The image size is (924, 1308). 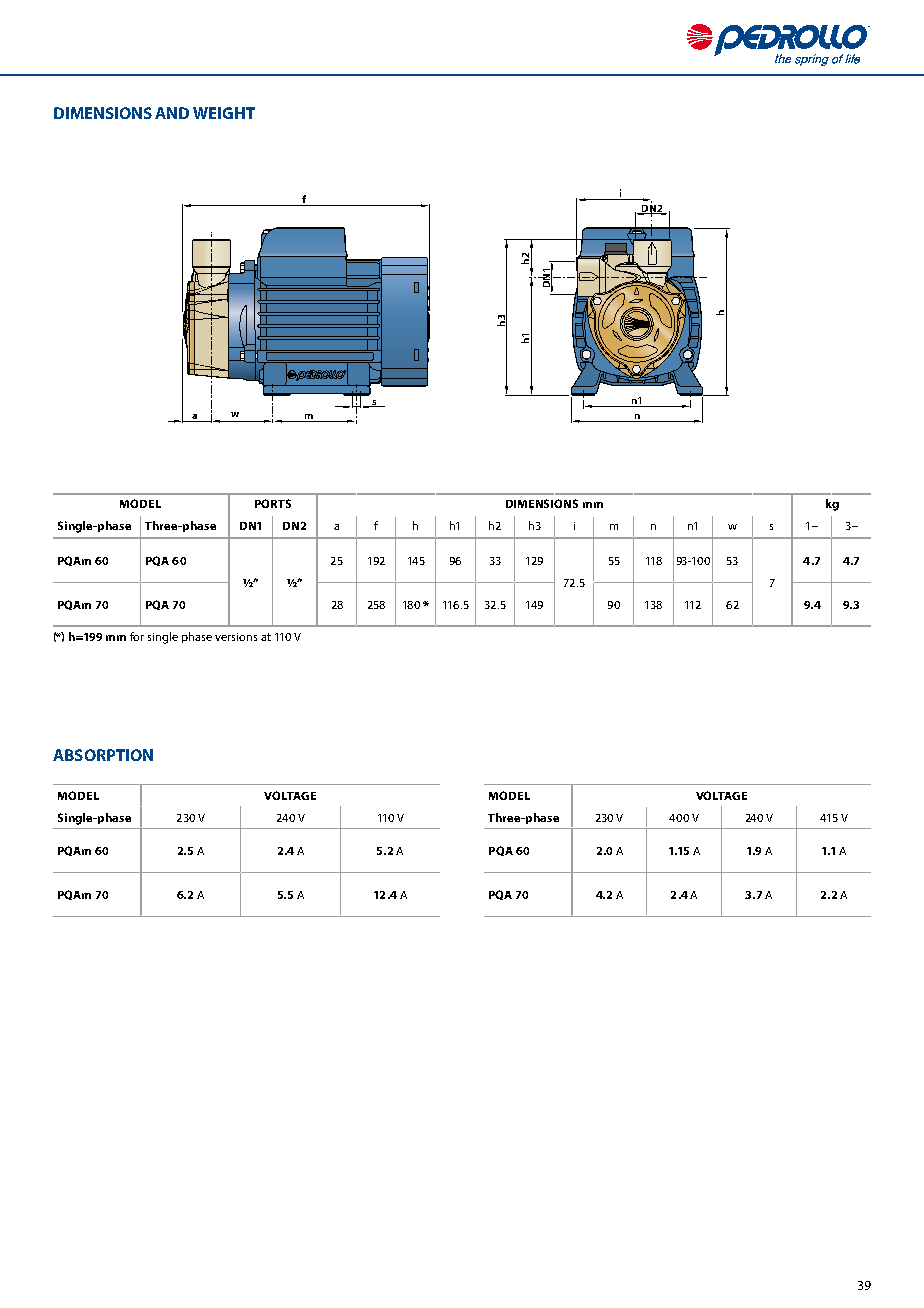 I want to click on ABSORPTION, so click(x=103, y=755).
